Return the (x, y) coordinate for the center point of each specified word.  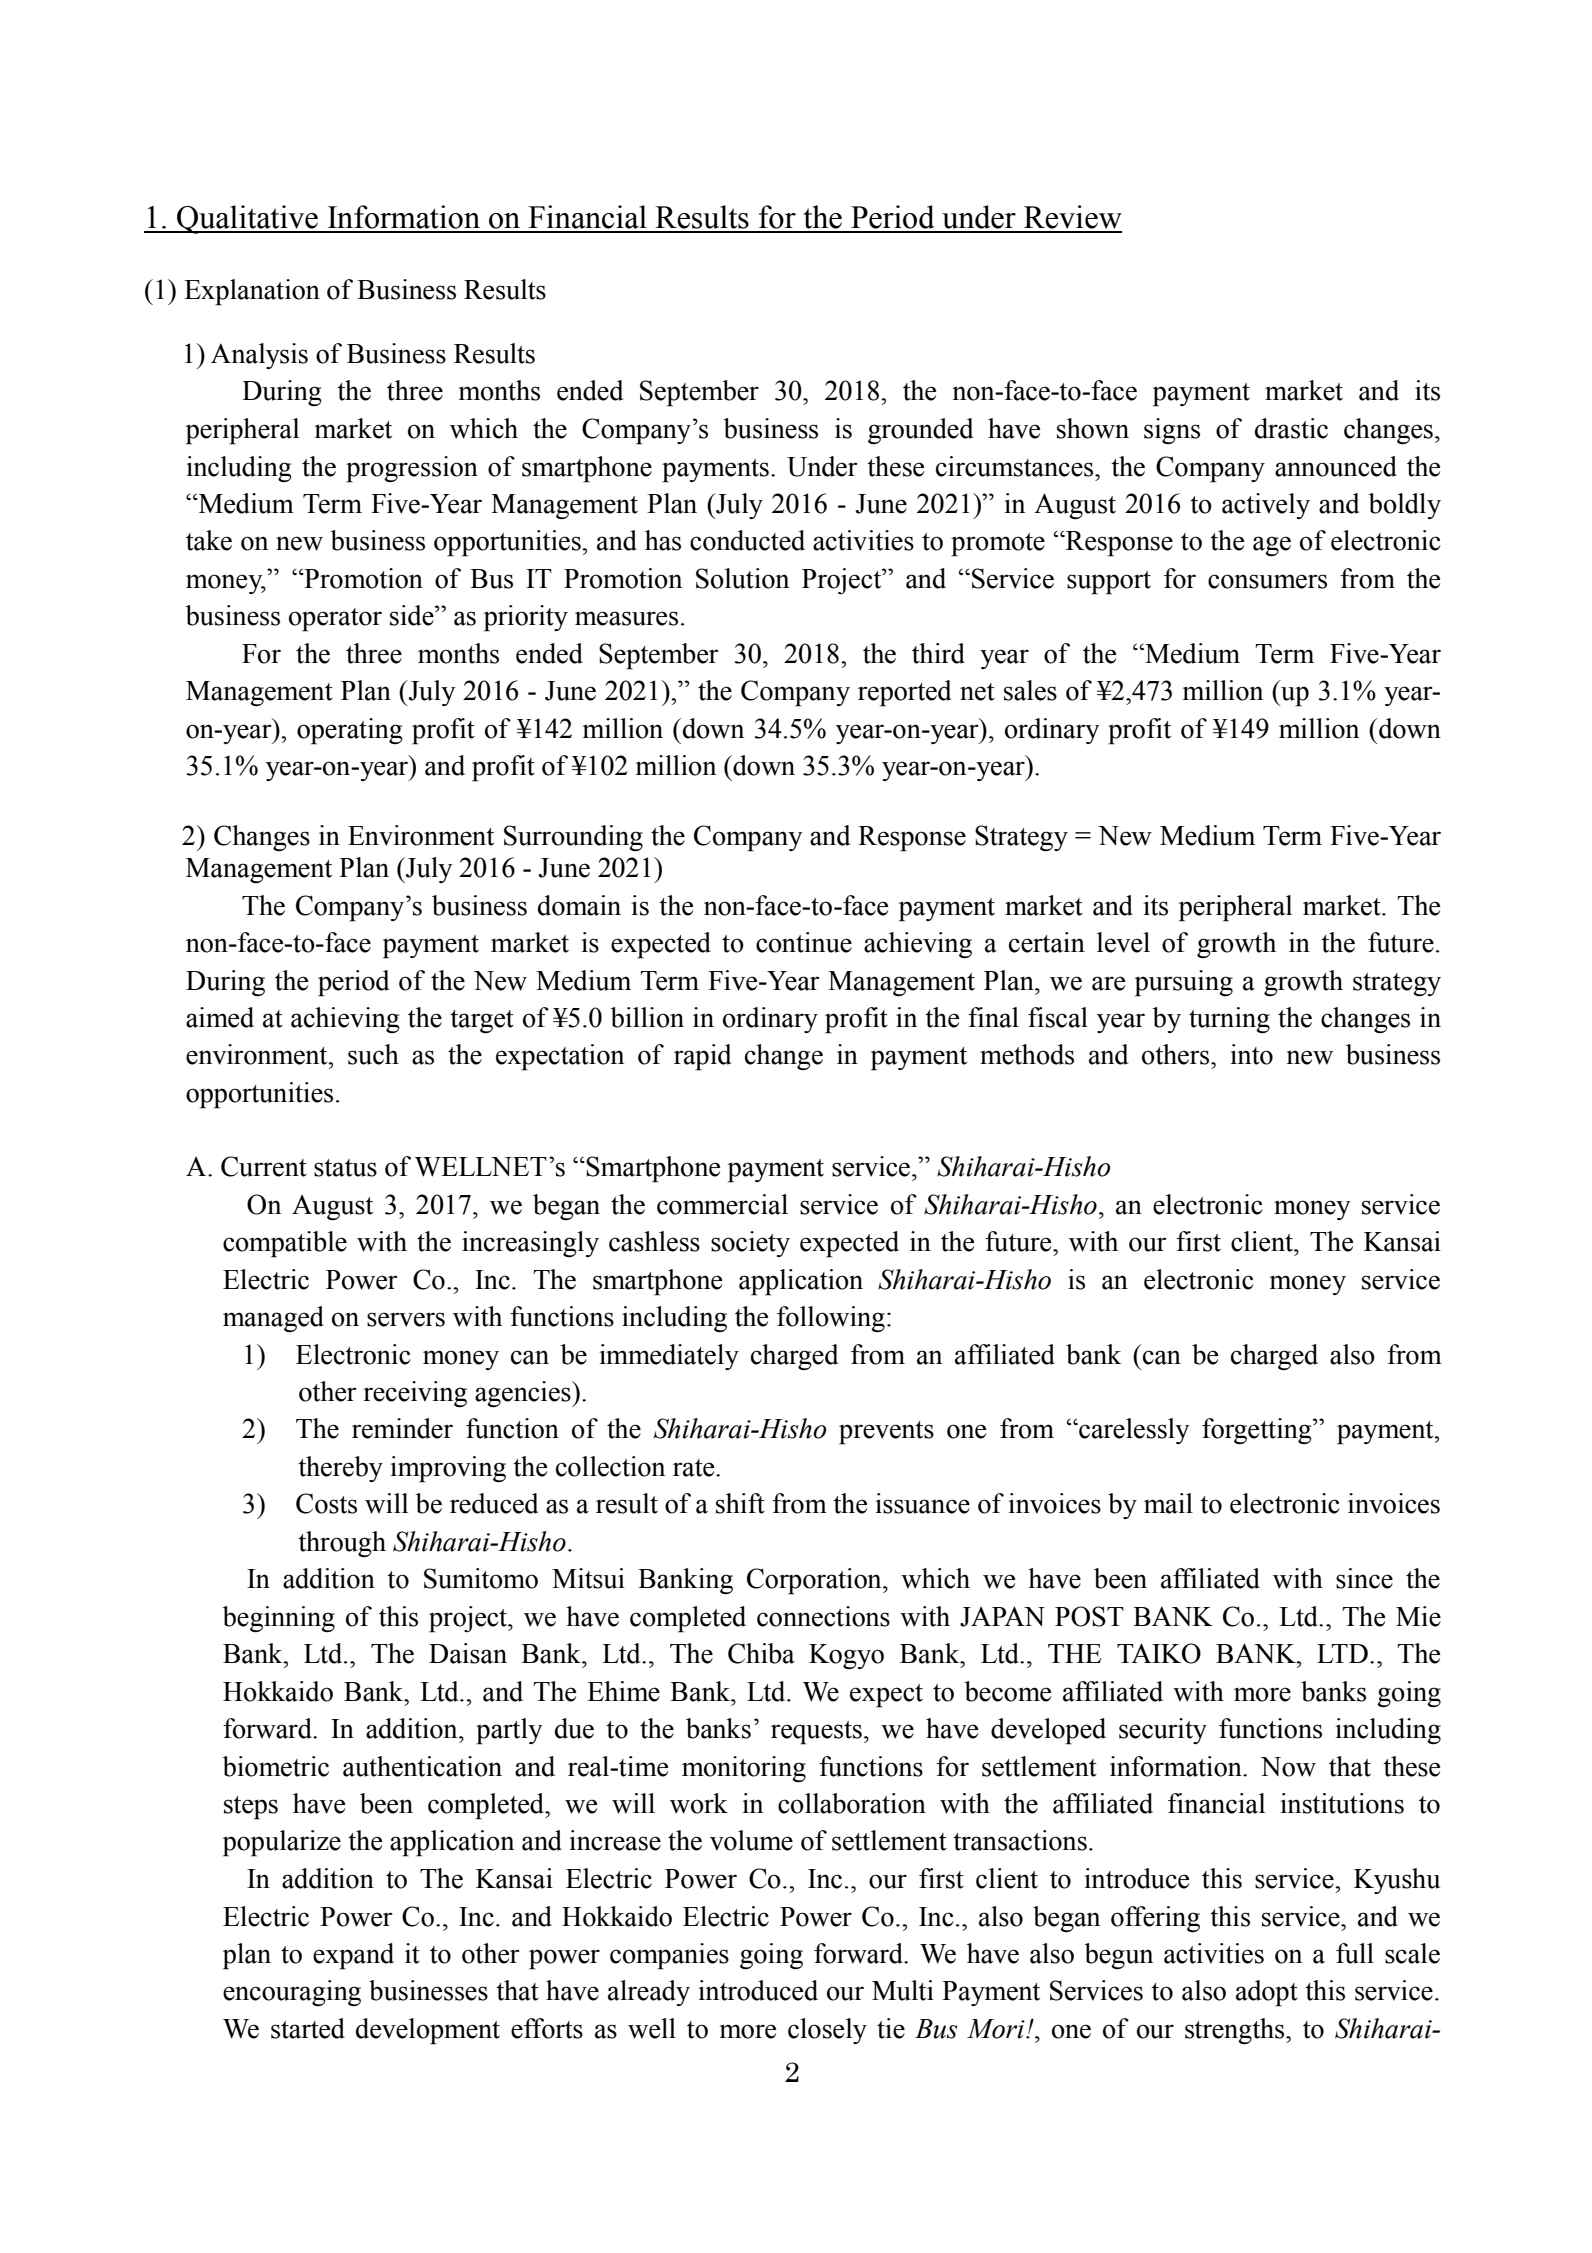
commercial (722, 1204)
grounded (920, 431)
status (345, 1168)
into (1251, 1054)
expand (353, 1956)
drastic (1291, 428)
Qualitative (247, 219)
